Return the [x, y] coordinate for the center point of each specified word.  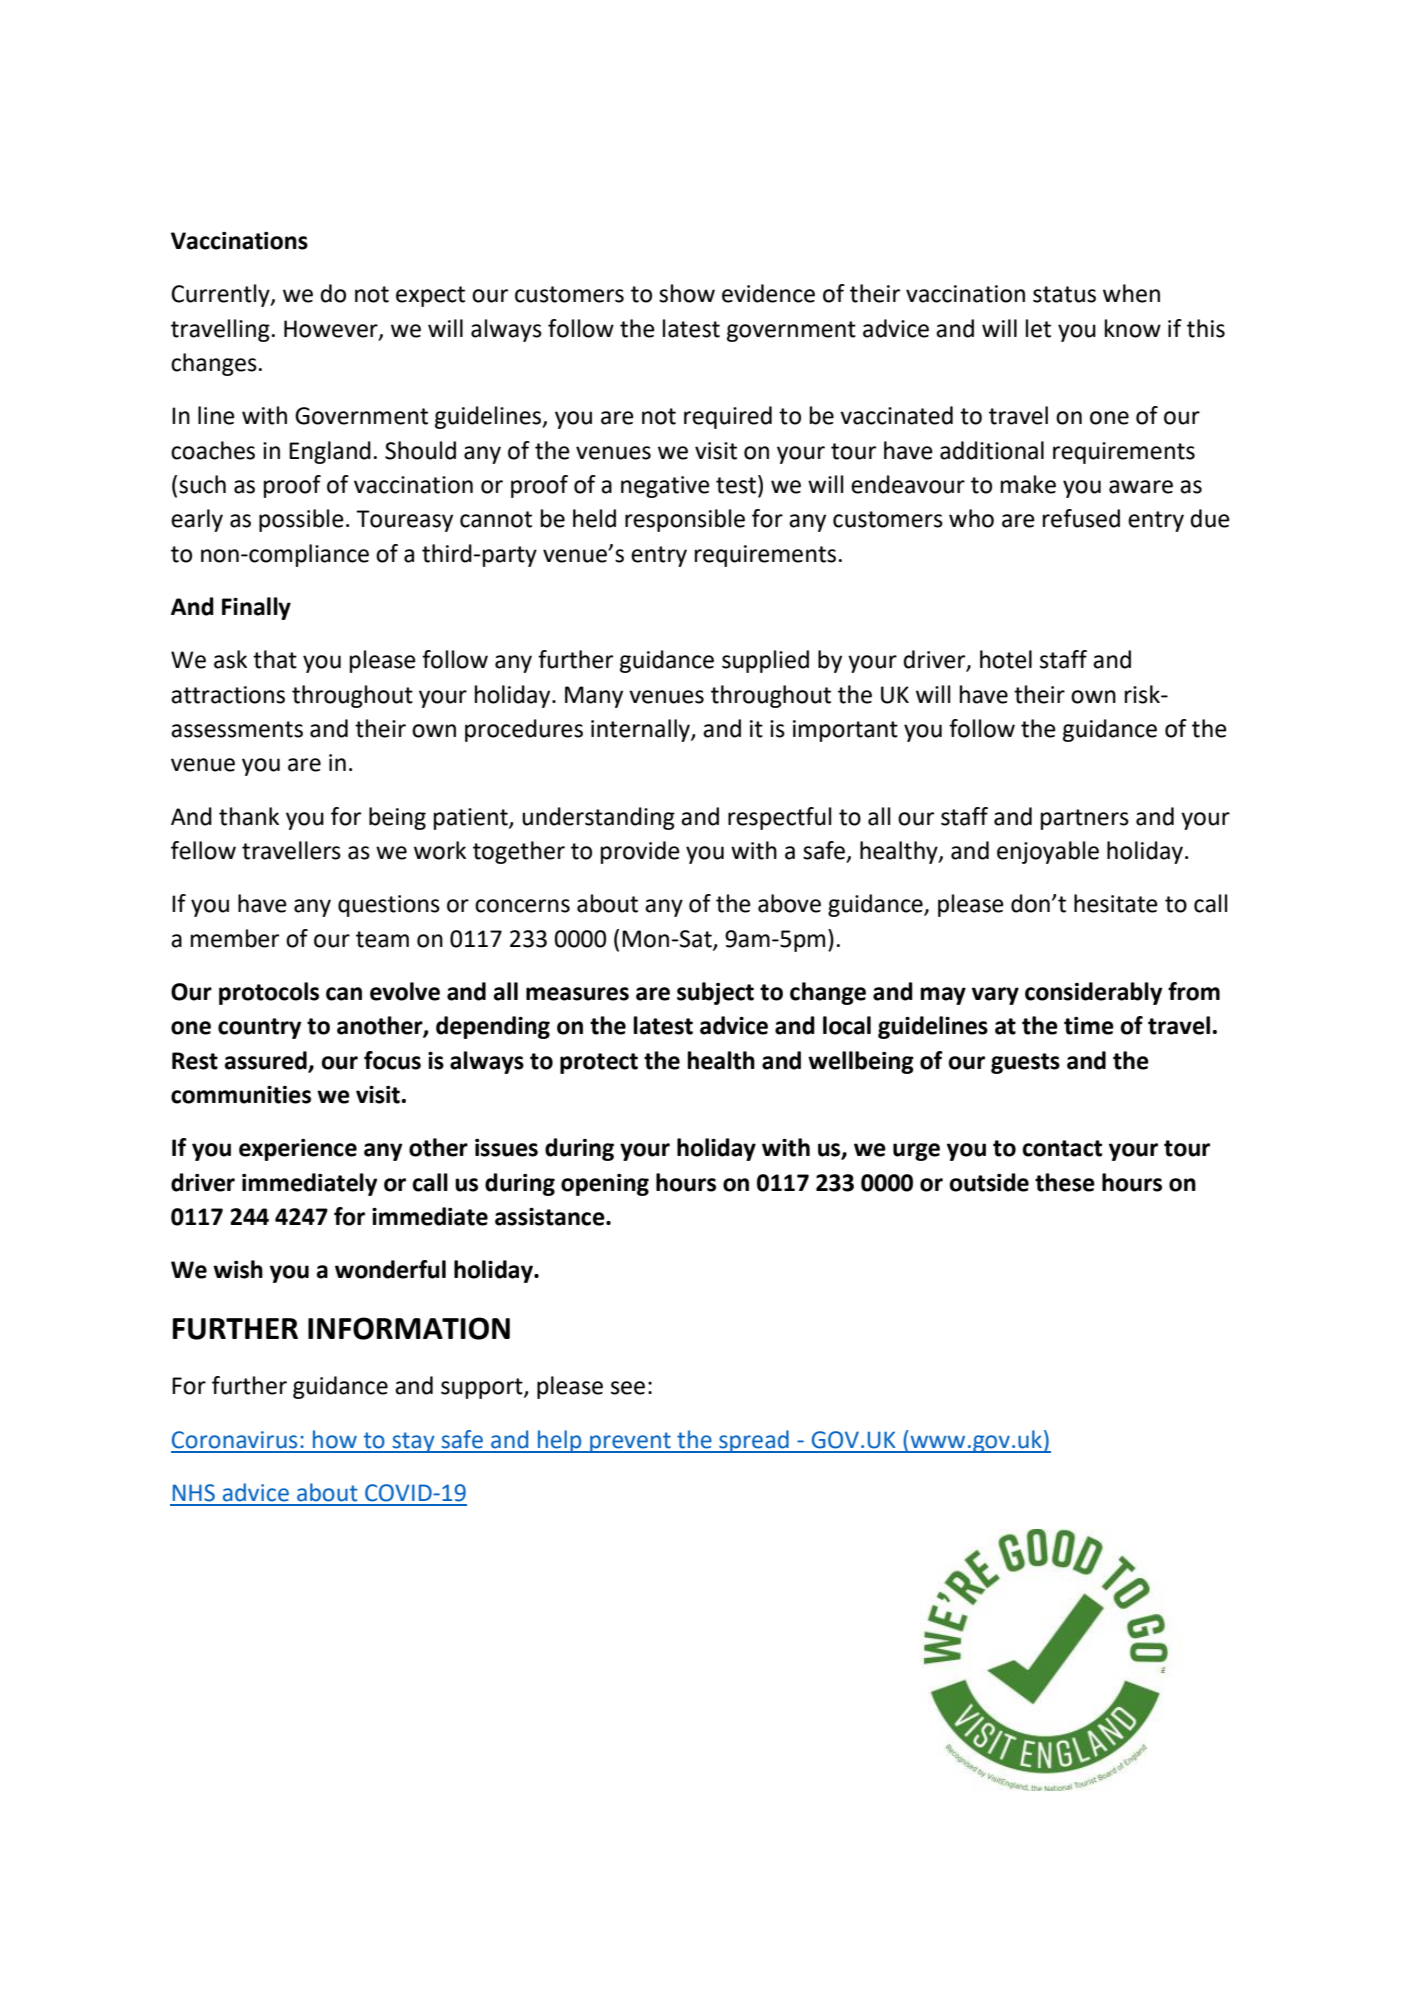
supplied [765, 661]
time [1089, 1026]
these [1065, 1182]
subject [715, 993]
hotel [1006, 659]
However [332, 329]
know [1133, 328]
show [687, 293]
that [275, 659]
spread [754, 1441]
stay [413, 1442]
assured [265, 1060]
